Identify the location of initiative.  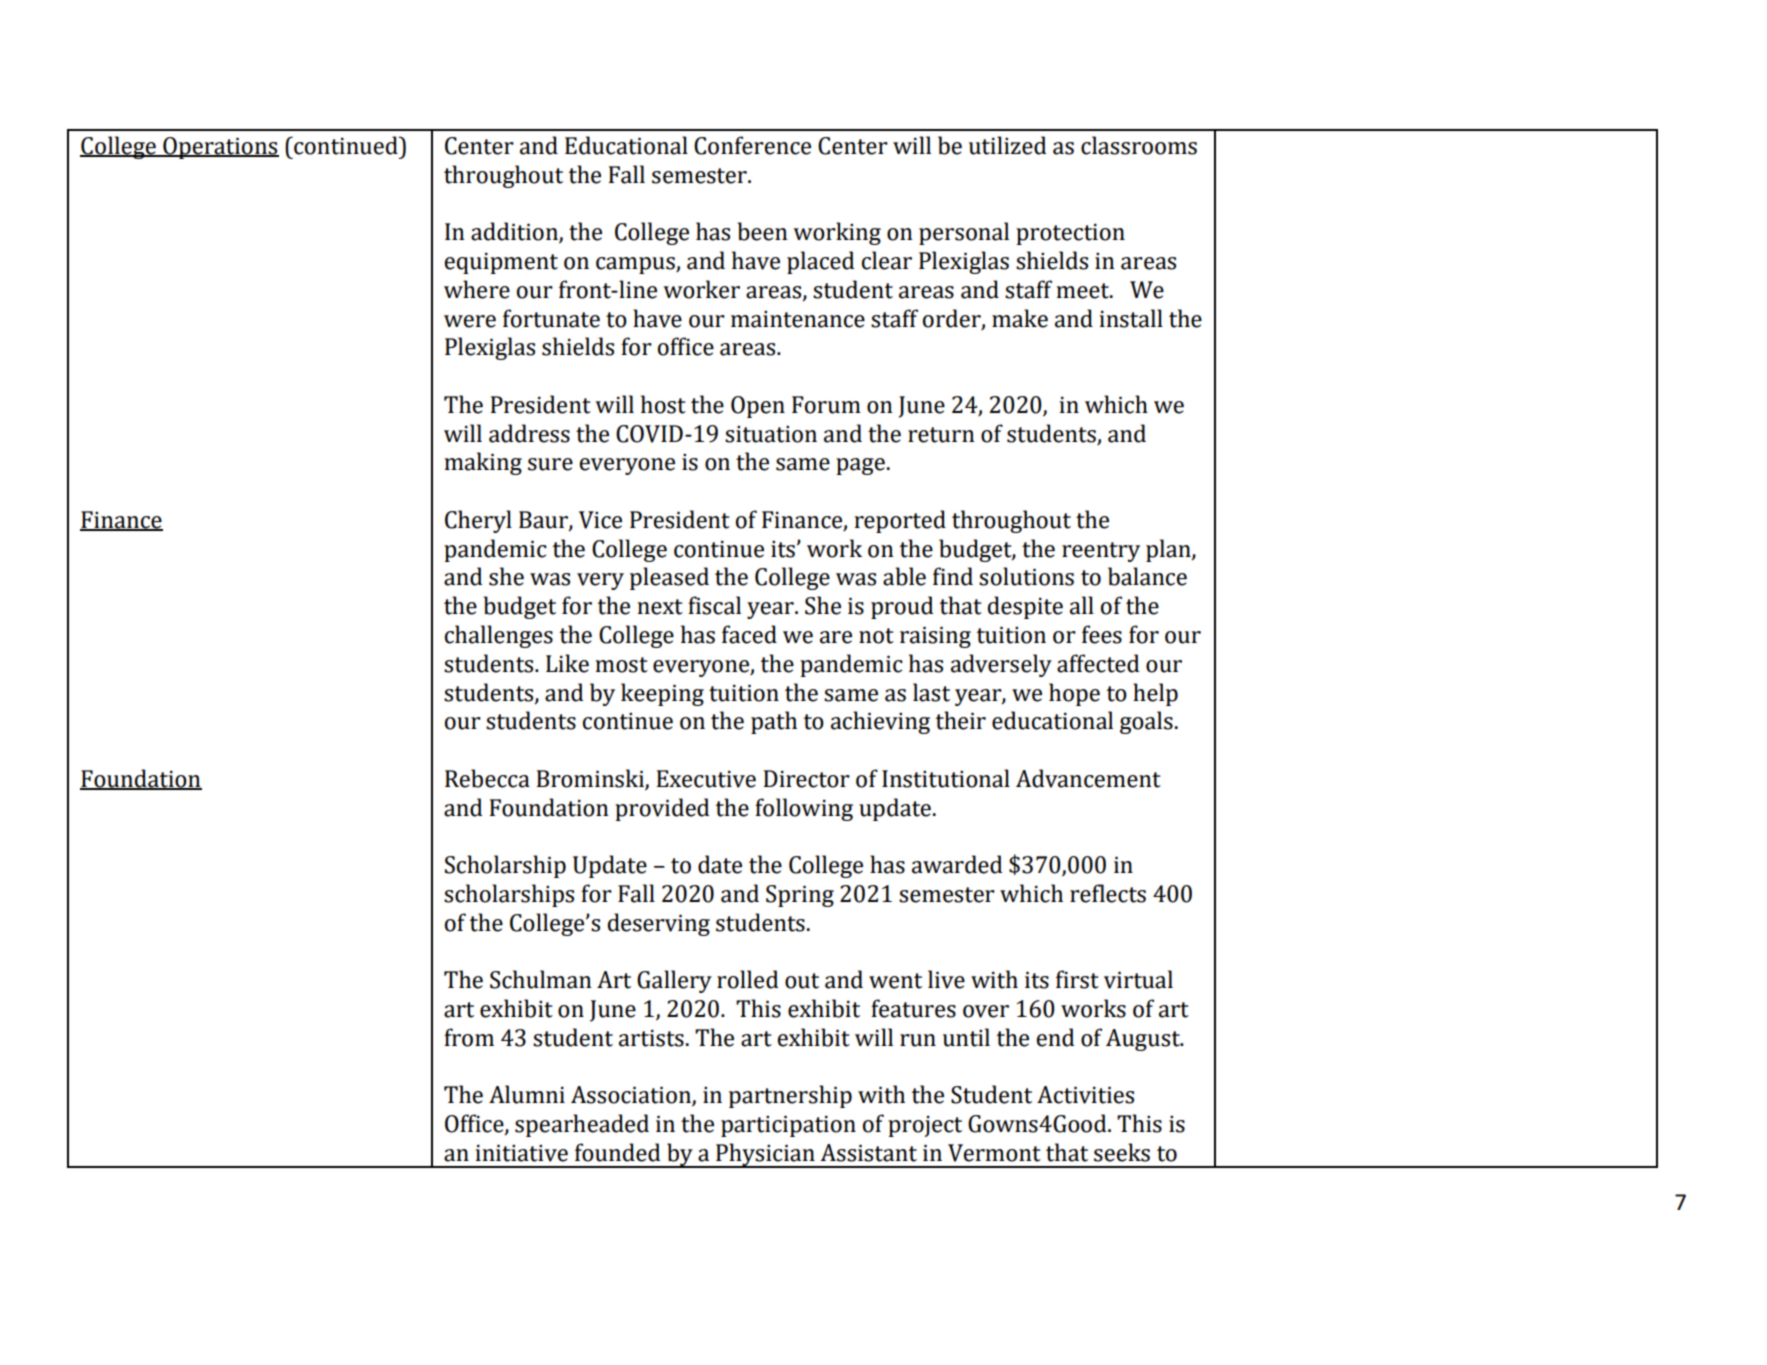
(521, 1153).
